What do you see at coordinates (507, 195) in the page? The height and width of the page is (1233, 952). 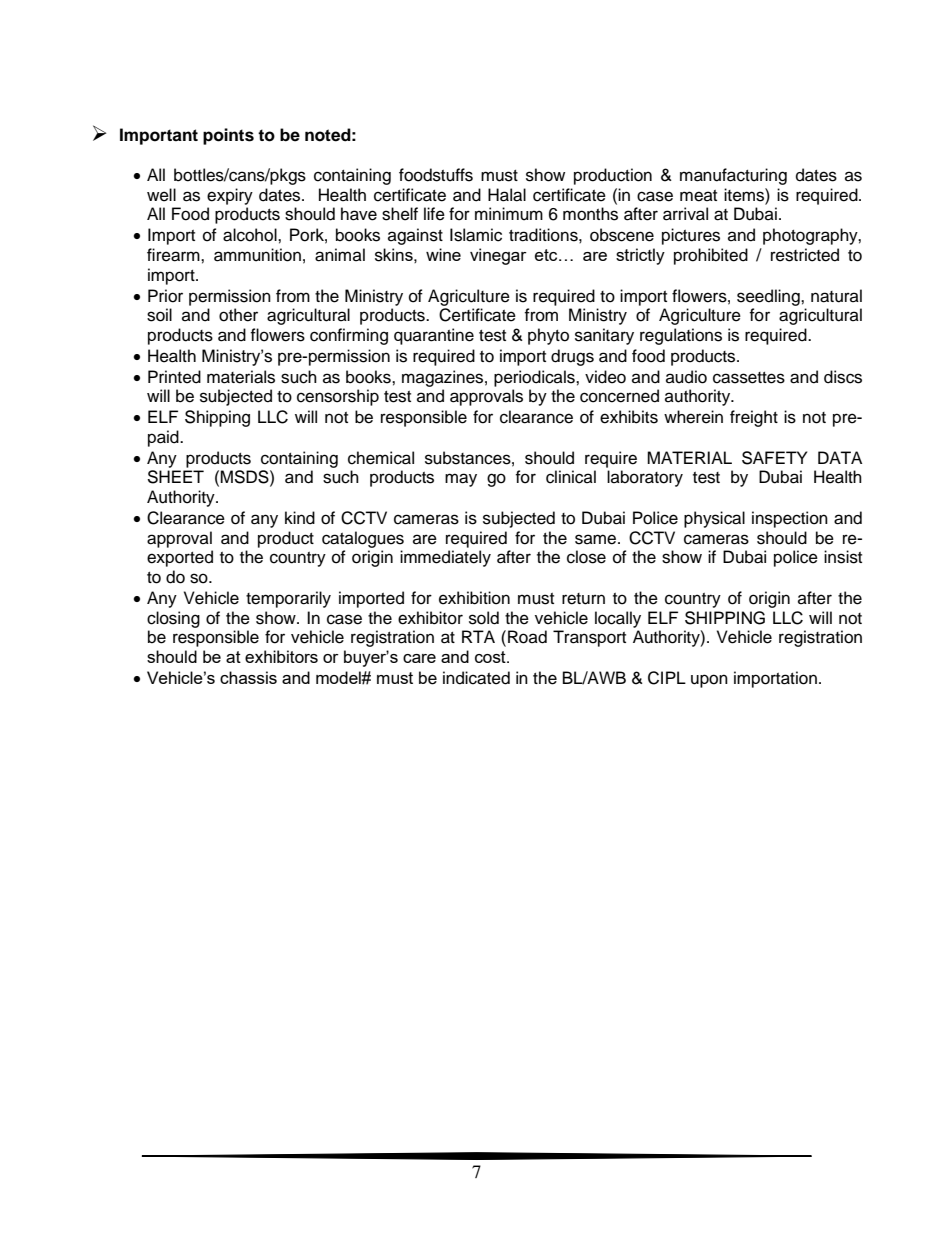 I see `Halal` at bounding box center [507, 195].
